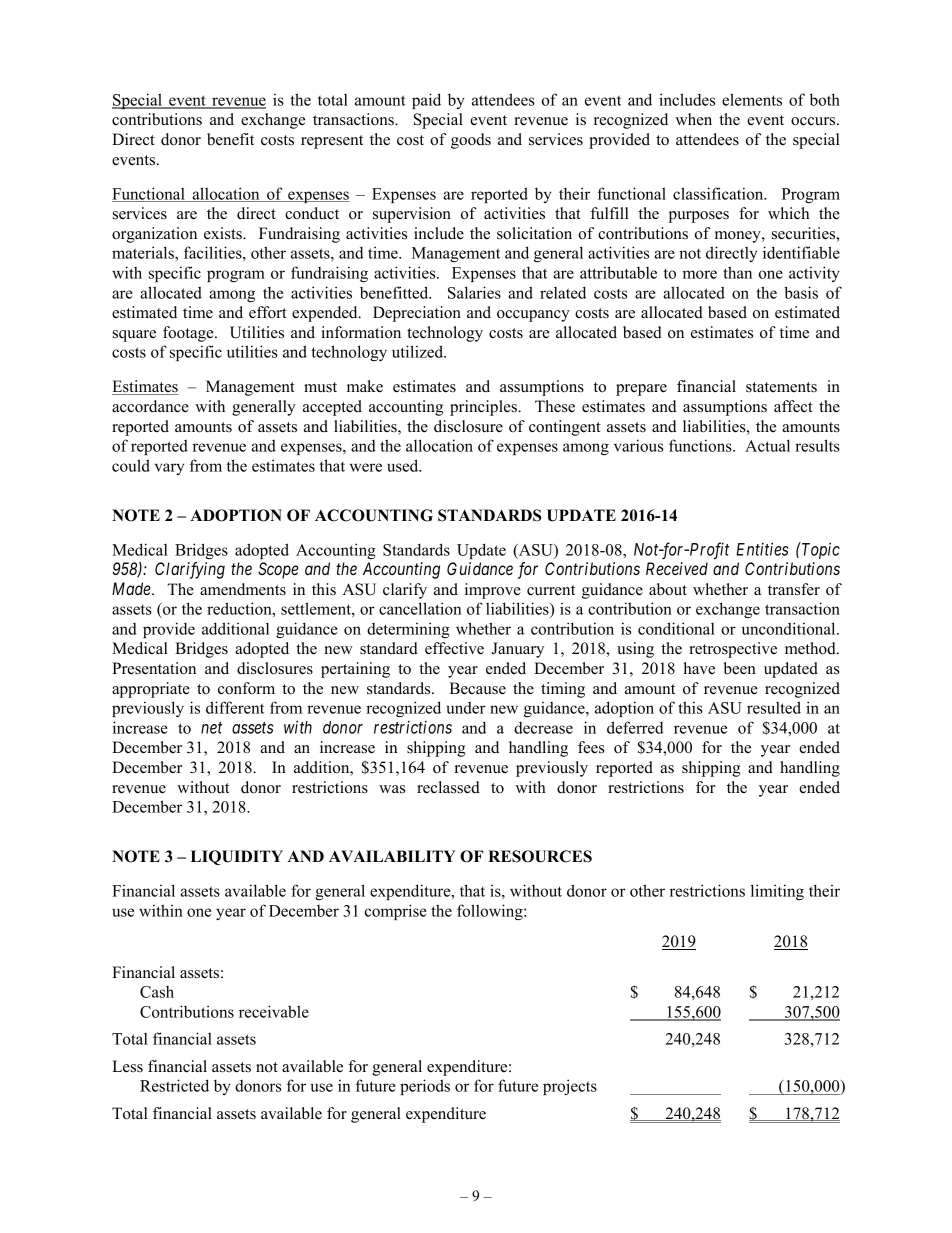  Describe the element at coordinates (767, 445) in the screenshot. I see `Actual` at that location.
